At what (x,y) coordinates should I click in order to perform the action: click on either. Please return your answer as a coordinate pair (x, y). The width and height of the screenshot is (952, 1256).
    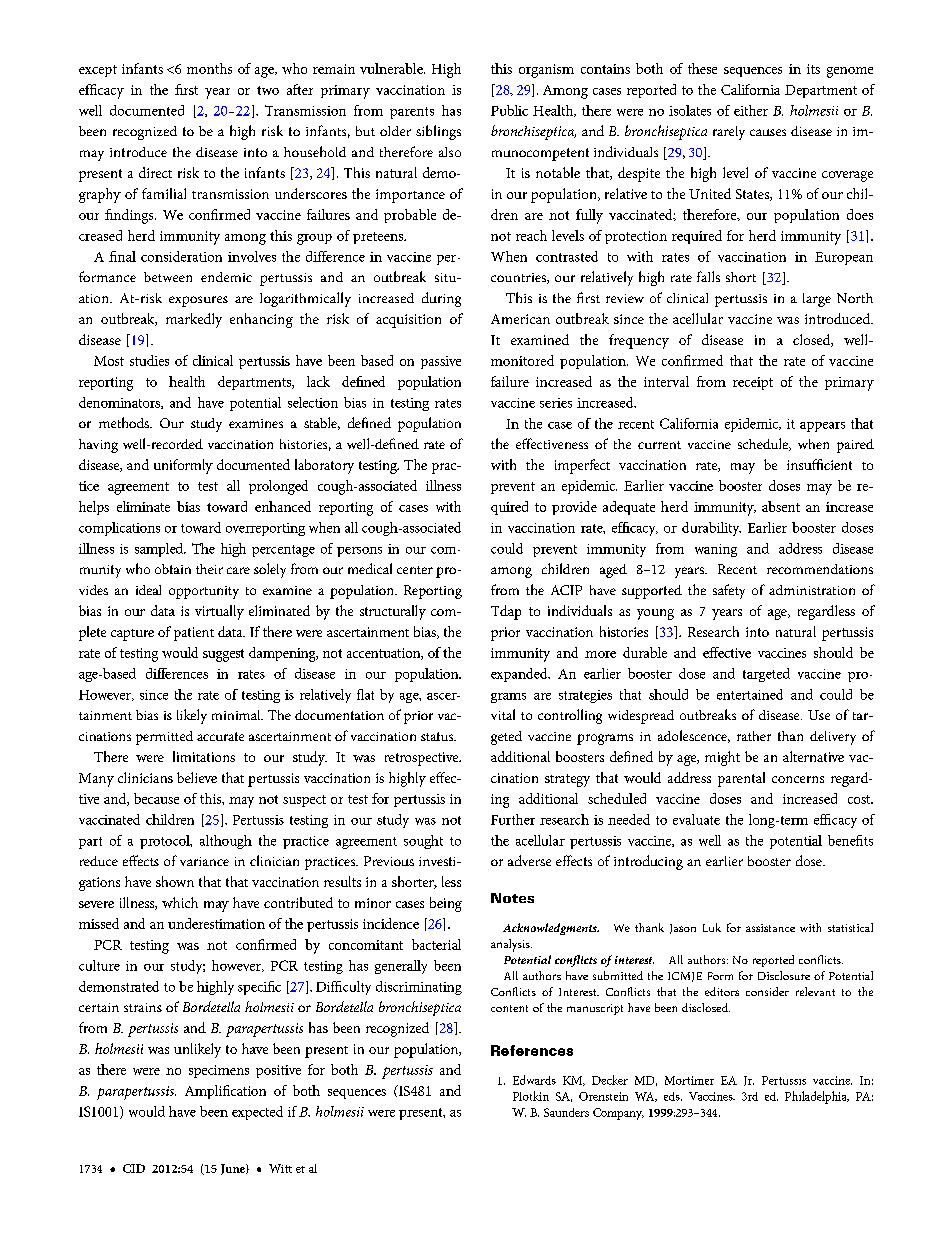
    Looking at the image, I should click on (751, 110).
